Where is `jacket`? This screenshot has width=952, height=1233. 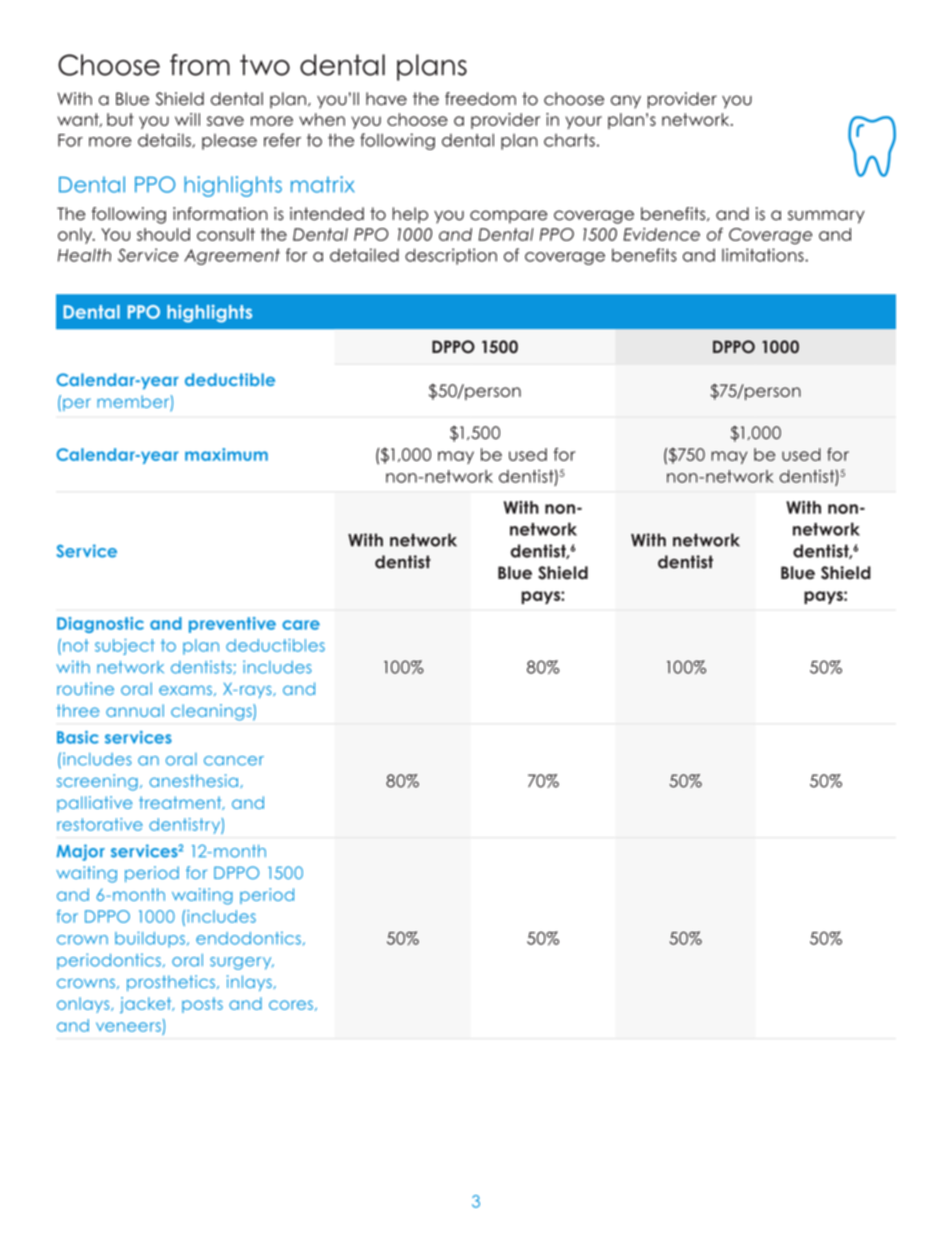
jacket is located at coordinates (147, 1005).
